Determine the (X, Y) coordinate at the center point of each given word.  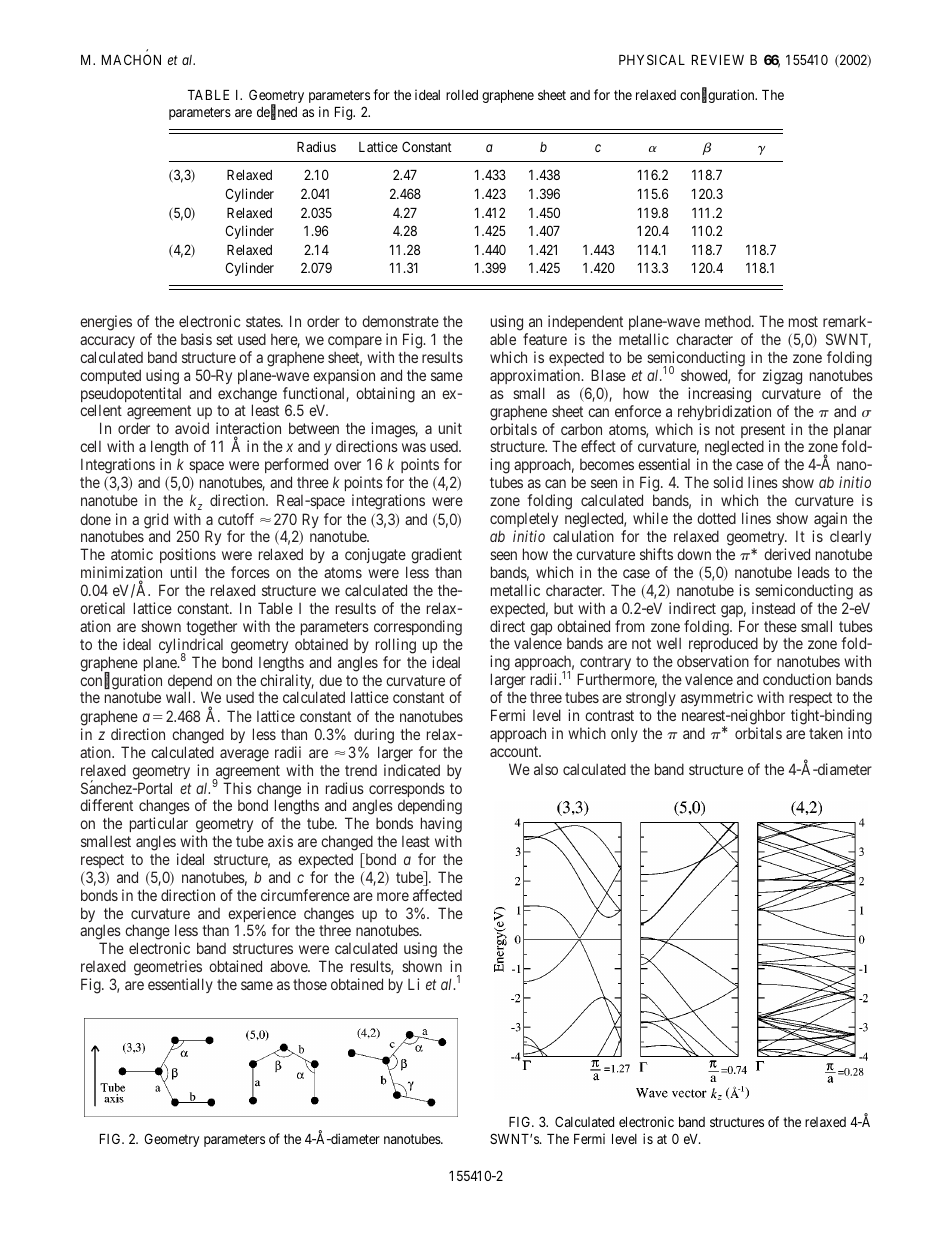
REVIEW (718, 60)
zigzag (782, 377)
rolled (462, 95)
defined (277, 113)
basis (196, 339)
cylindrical (191, 647)
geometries (168, 969)
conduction (797, 679)
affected (437, 895)
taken (826, 733)
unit (450, 428)
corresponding (418, 628)
